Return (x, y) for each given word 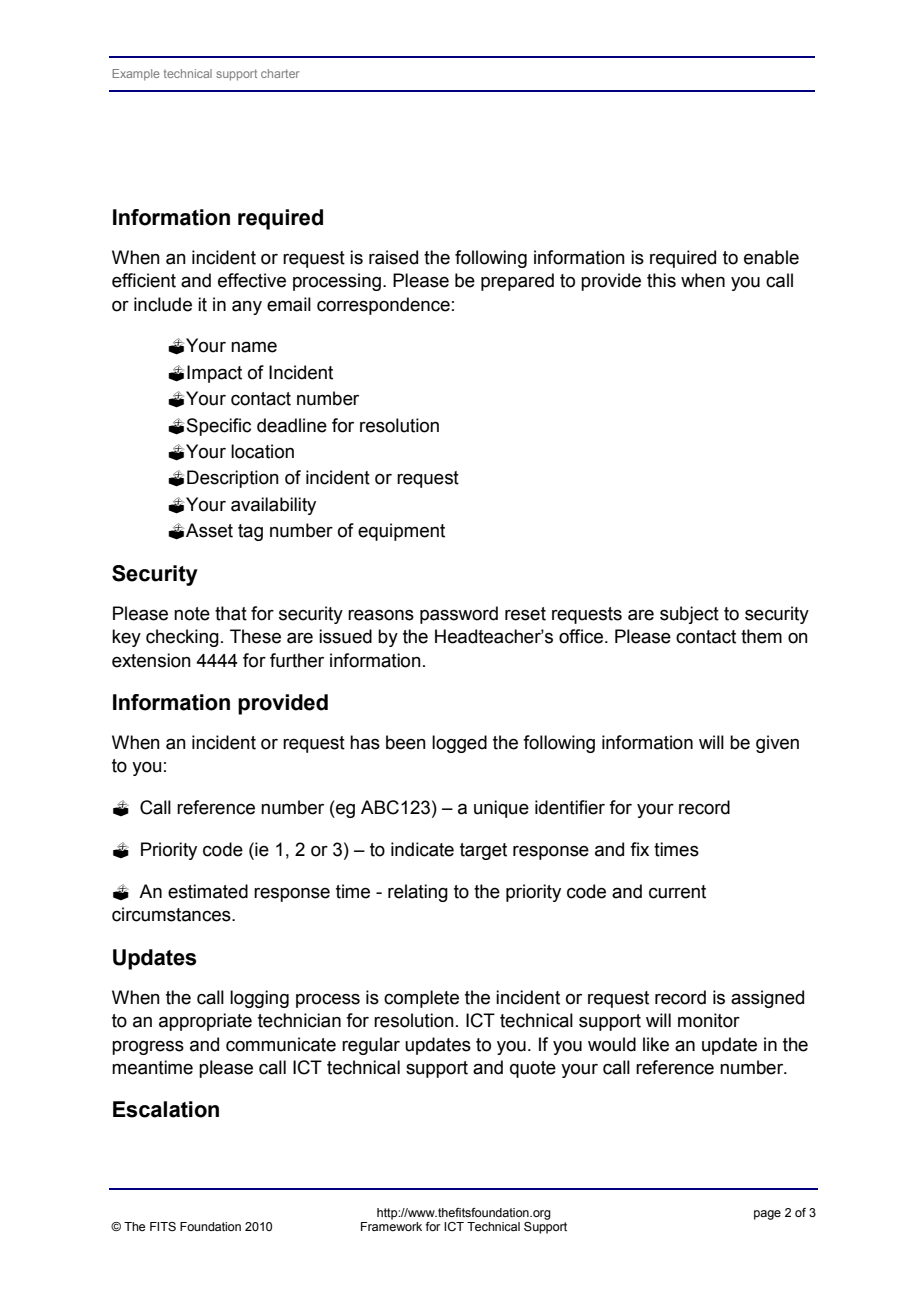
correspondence (383, 306)
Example (136, 75)
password (459, 615)
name (254, 347)
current (677, 892)
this (661, 280)
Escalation (166, 1109)
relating (418, 893)
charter (280, 73)
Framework (391, 1226)
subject (689, 615)
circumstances (172, 914)
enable (771, 257)
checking (182, 638)
